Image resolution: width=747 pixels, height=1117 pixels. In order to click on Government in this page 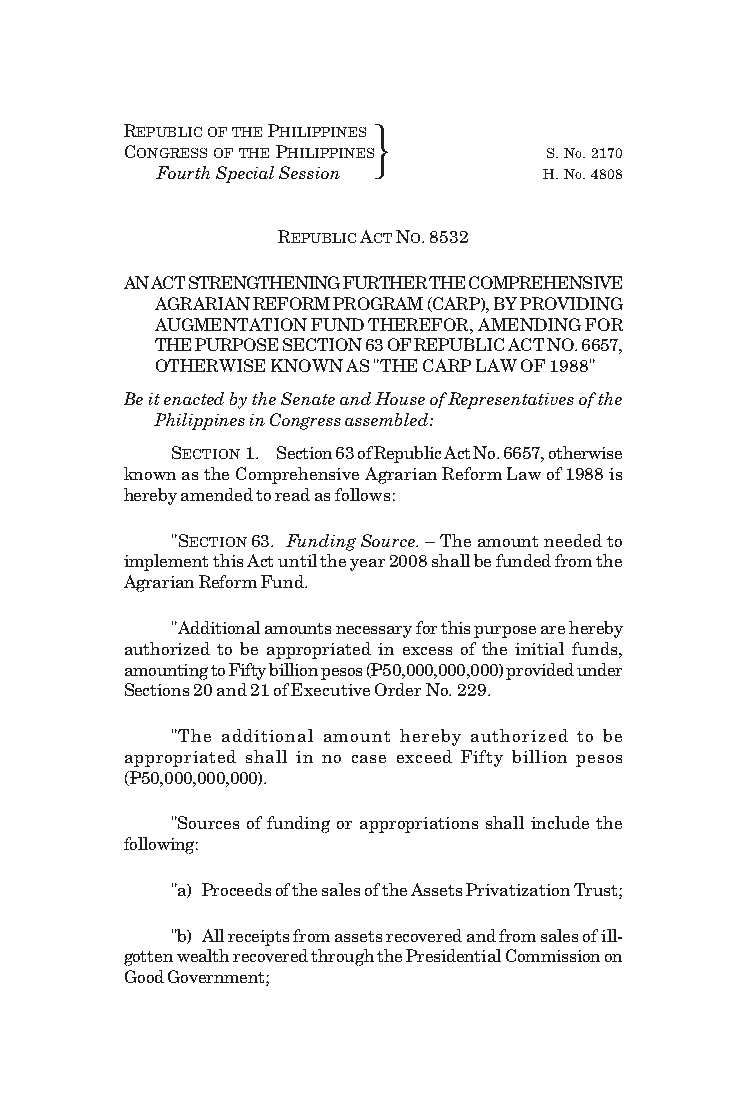, I will do `click(217, 978)`.
